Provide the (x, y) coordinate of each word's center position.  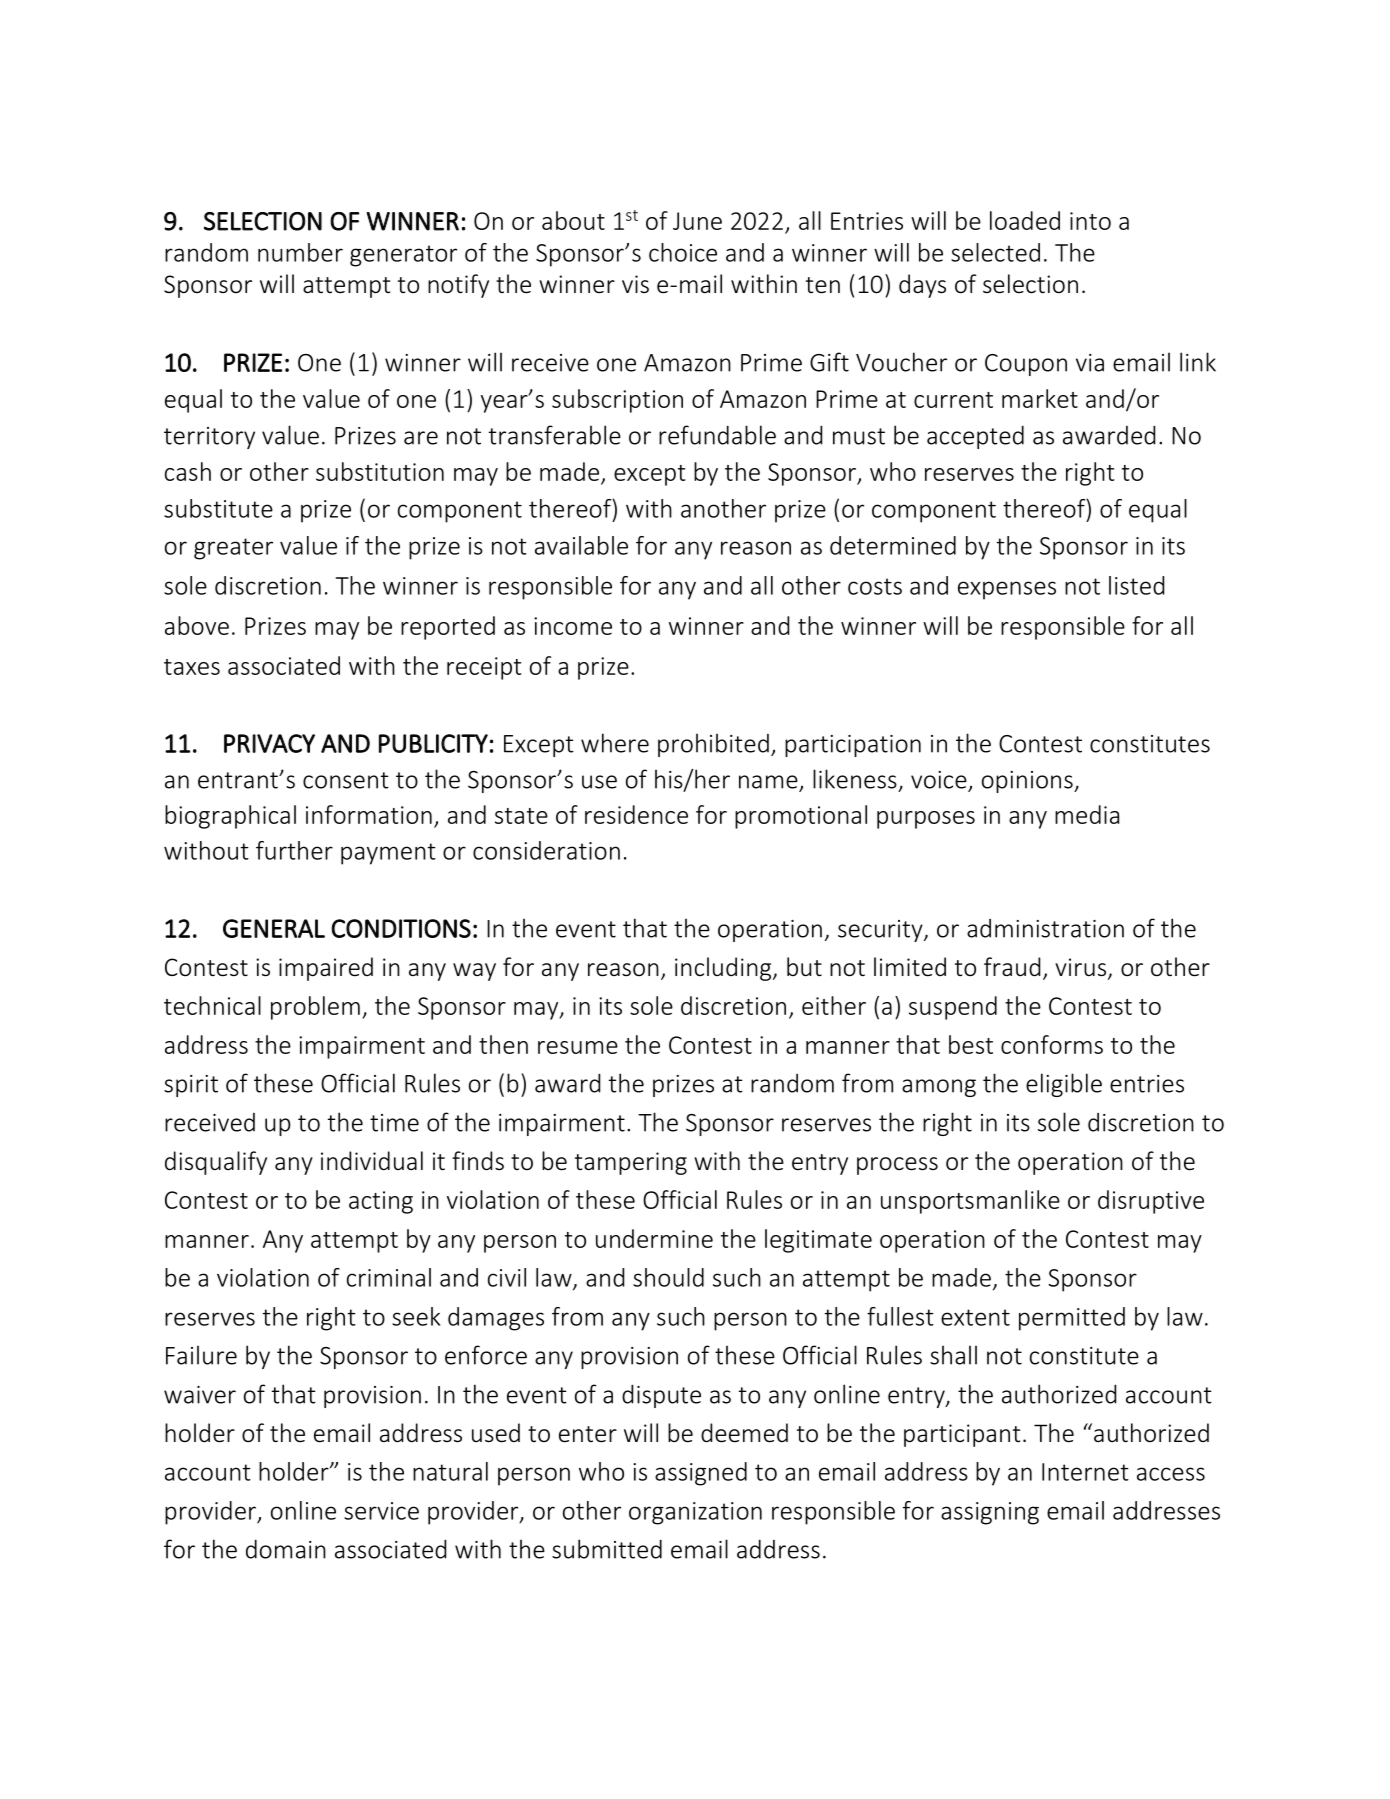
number (300, 252)
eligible (1064, 1085)
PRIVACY (269, 743)
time (394, 1123)
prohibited (713, 745)
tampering (631, 1163)
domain (286, 1549)
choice (683, 252)
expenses (1007, 590)
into (1090, 221)
